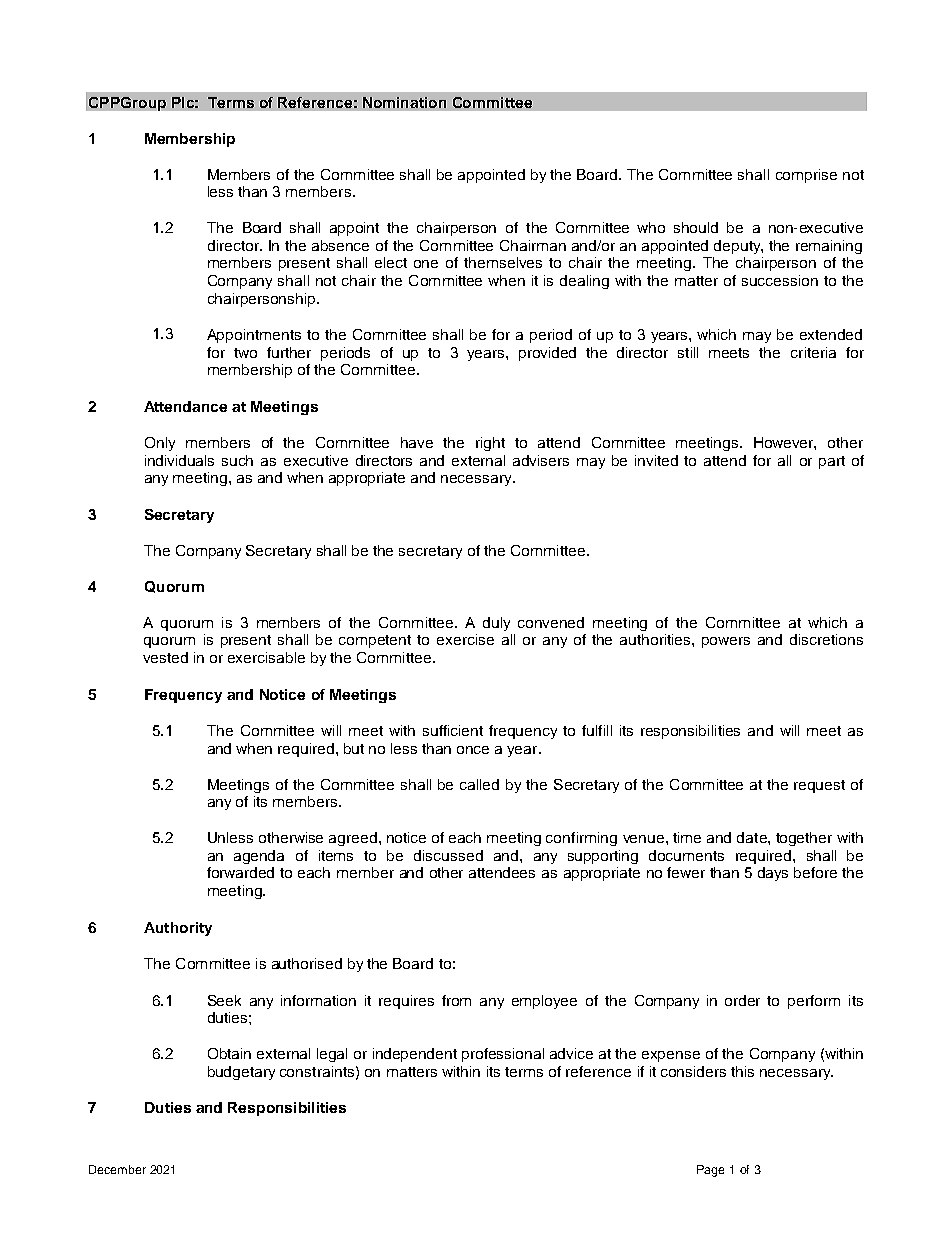  I want to click on discussed, so click(448, 855).
